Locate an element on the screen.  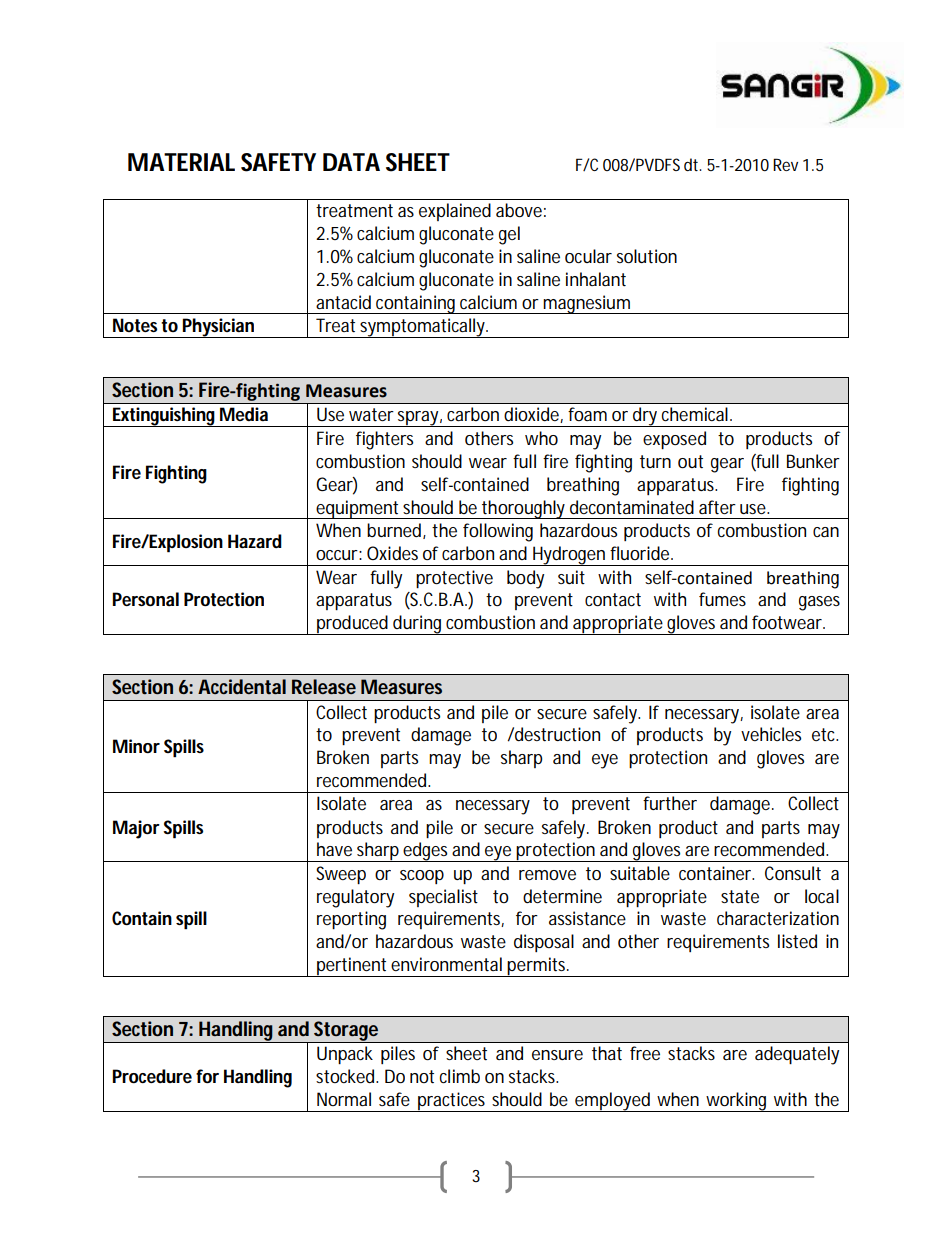
working is located at coordinates (736, 1102).
